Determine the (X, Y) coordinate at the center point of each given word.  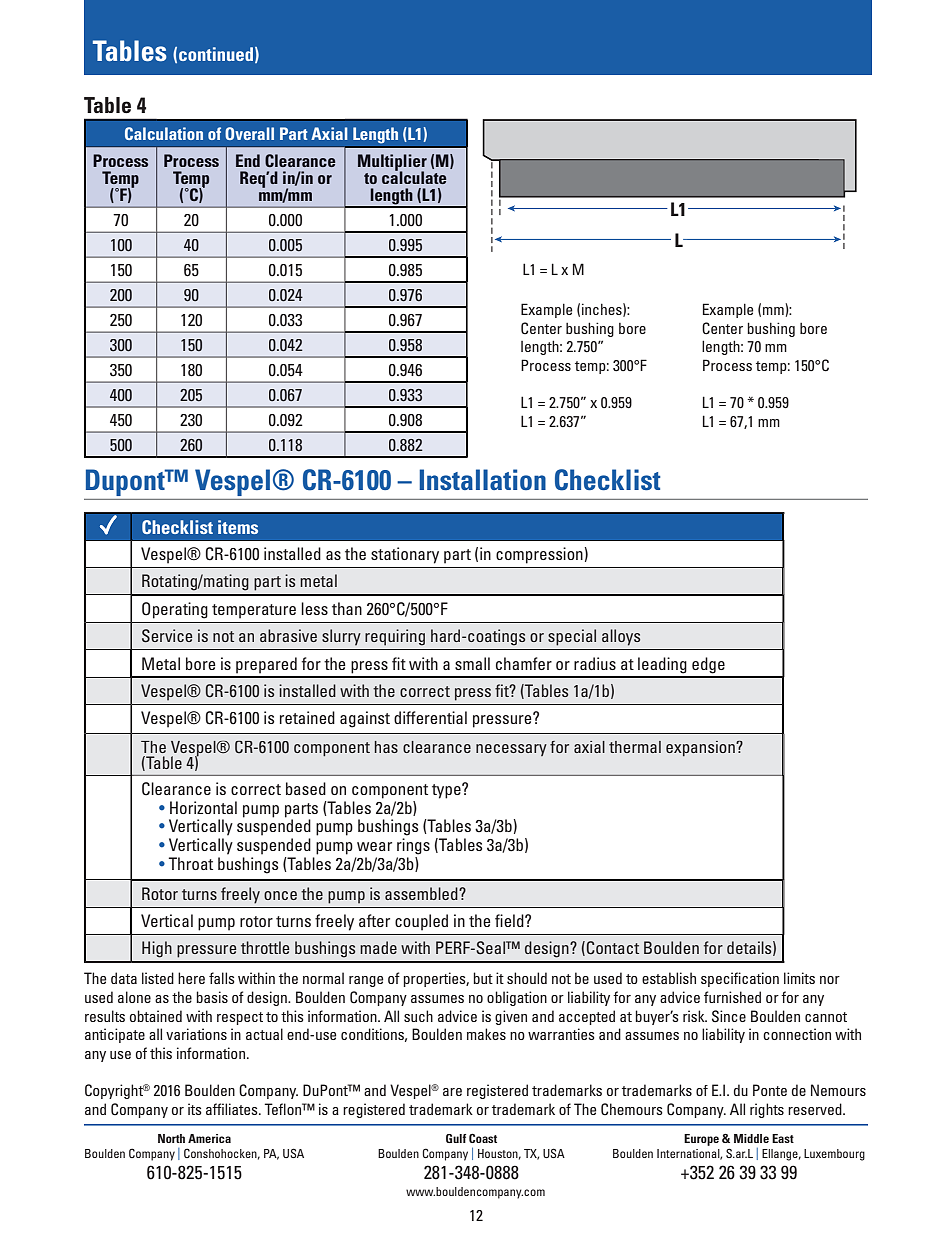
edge (708, 665)
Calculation (164, 133)
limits (799, 978)
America (209, 1138)
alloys (621, 637)
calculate (414, 176)
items (238, 527)
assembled (422, 893)
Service (167, 636)
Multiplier (392, 163)
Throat (191, 863)
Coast (483, 1138)
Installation (482, 479)
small (472, 663)
